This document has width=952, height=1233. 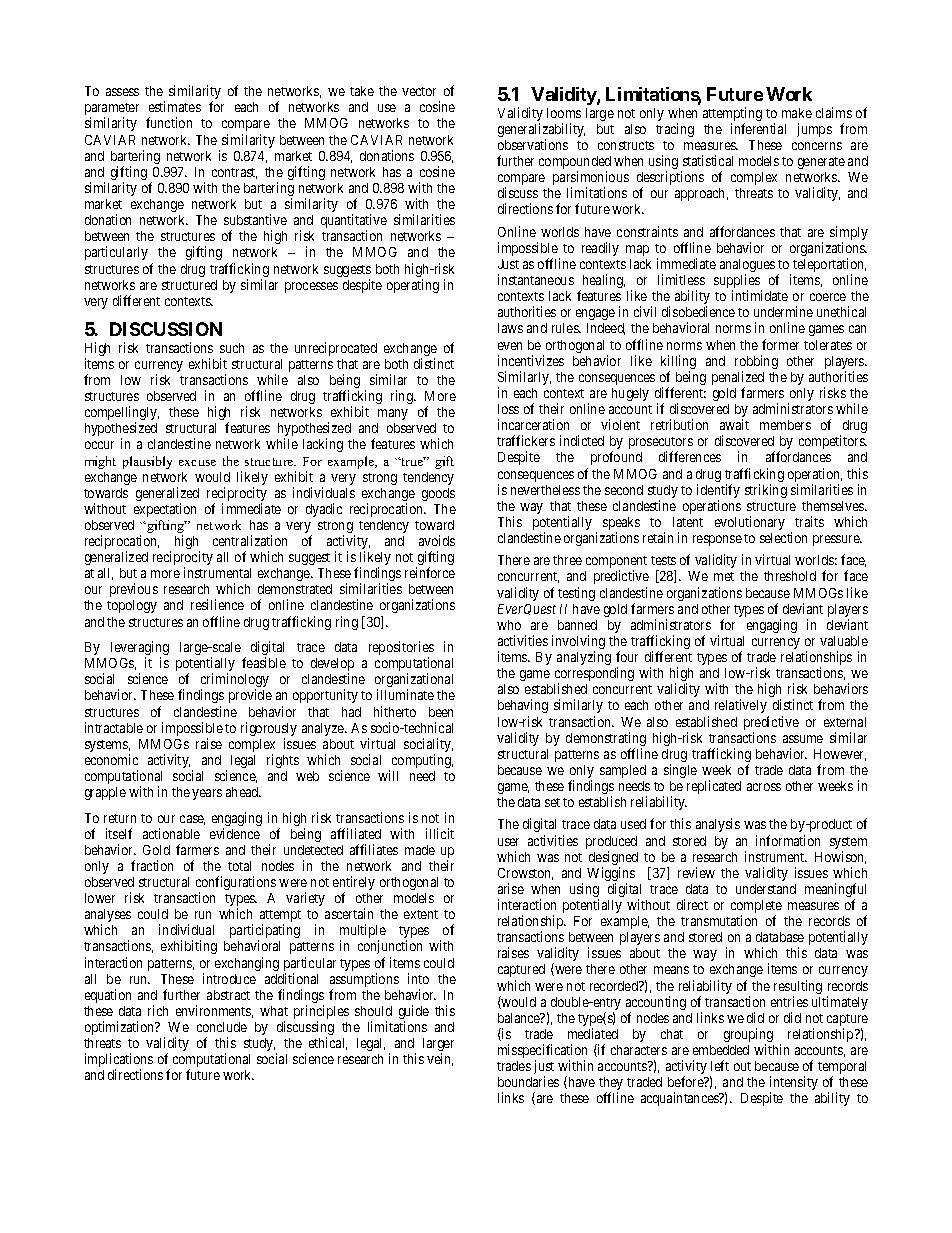 I want to click on even, so click(x=510, y=346).
